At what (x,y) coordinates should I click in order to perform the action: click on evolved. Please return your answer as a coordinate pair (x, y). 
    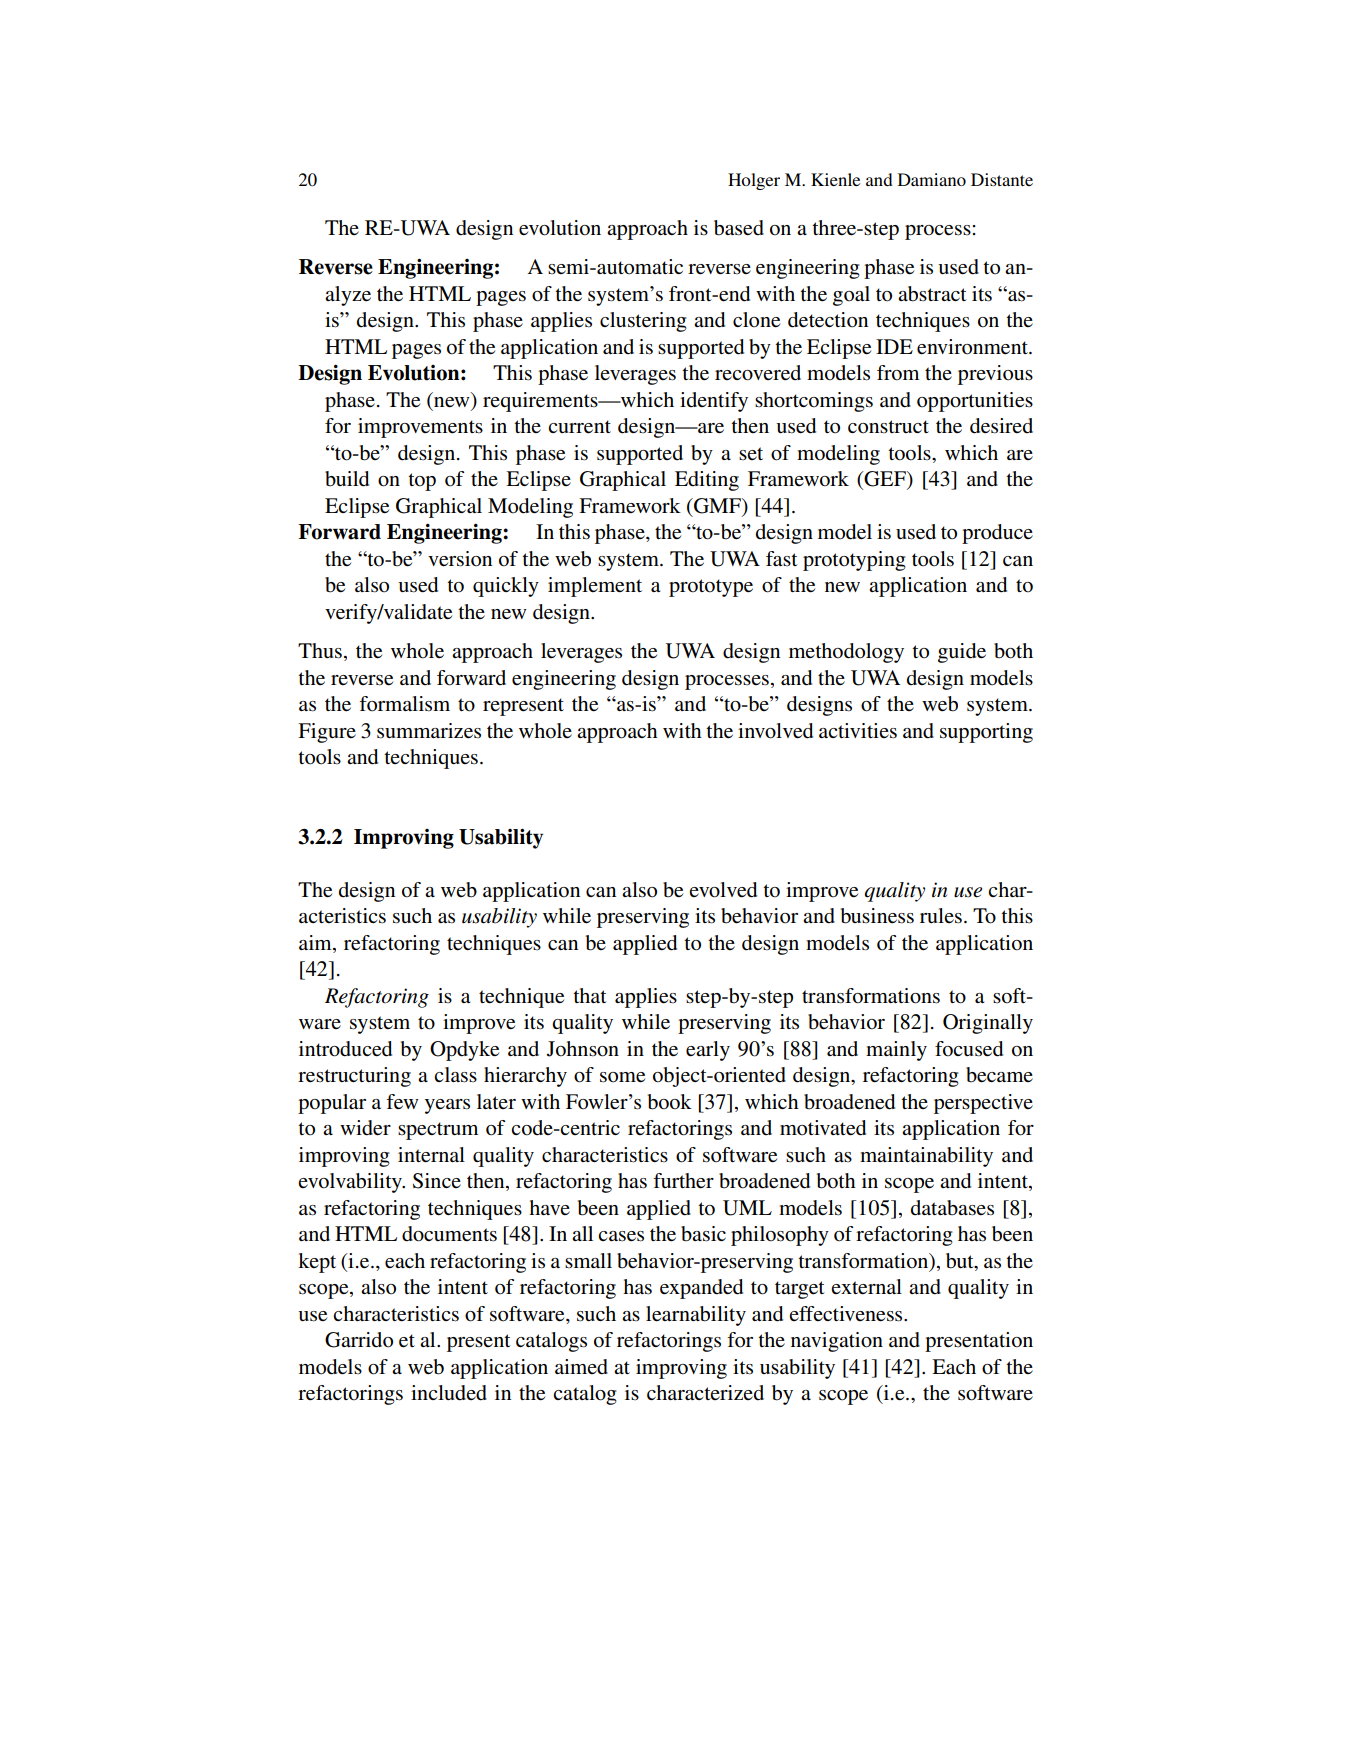
    Looking at the image, I should click on (723, 890).
